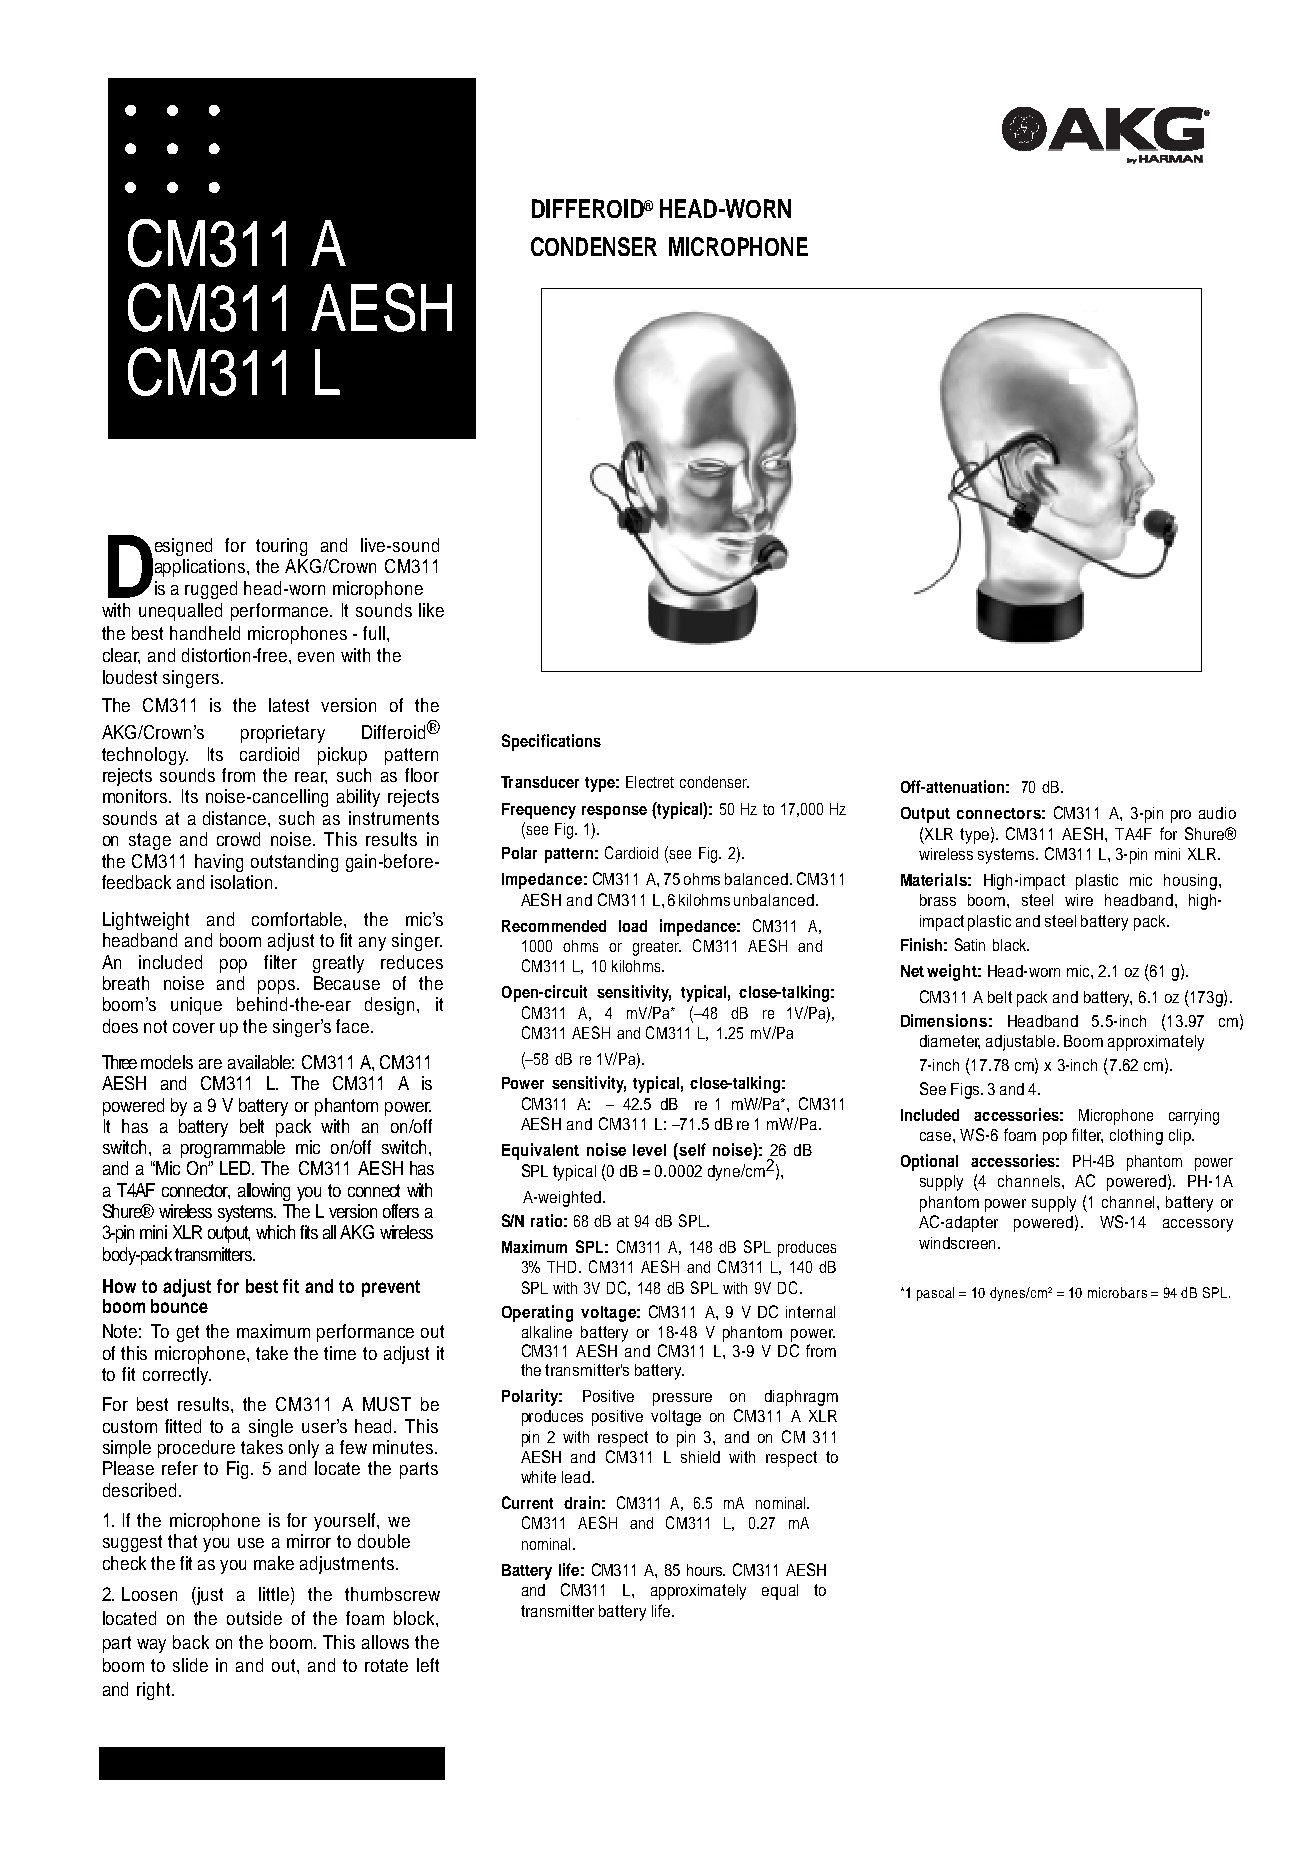 Image resolution: width=1313 pixels, height=1857 pixels. I want to click on housing, so click(1190, 882).
